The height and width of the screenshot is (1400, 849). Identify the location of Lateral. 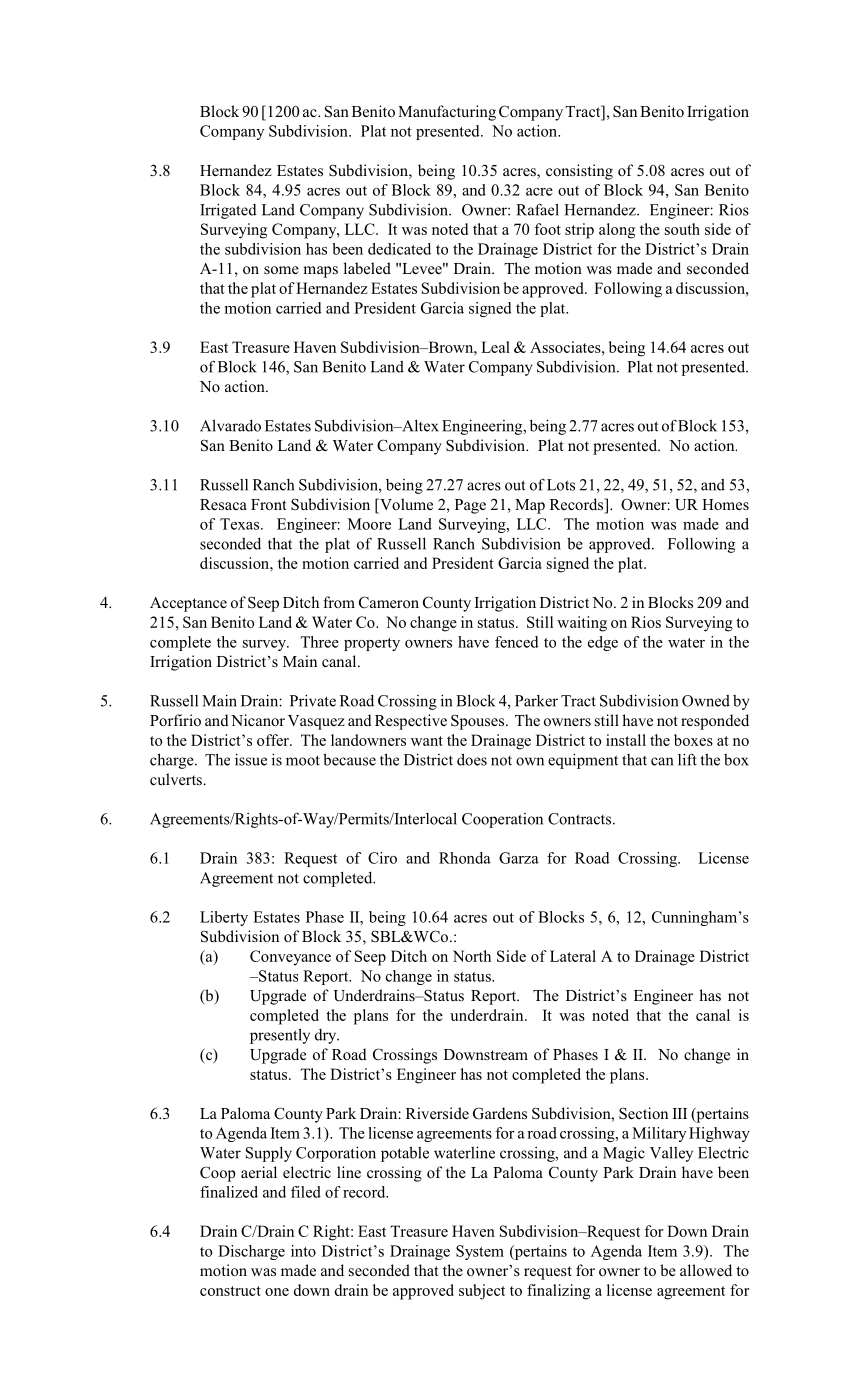
(573, 956).
